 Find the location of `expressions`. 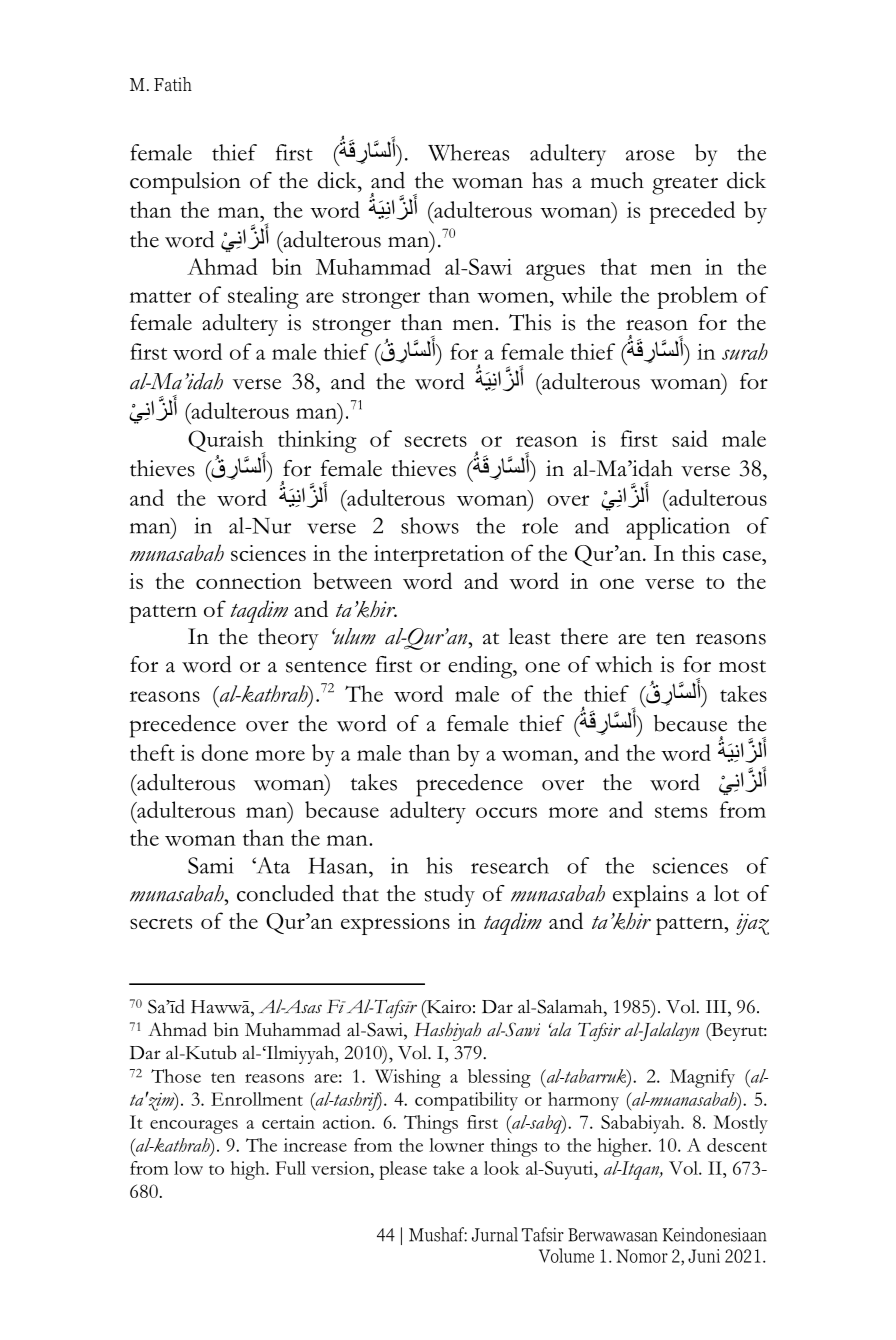

expressions is located at coordinates (395, 924).
